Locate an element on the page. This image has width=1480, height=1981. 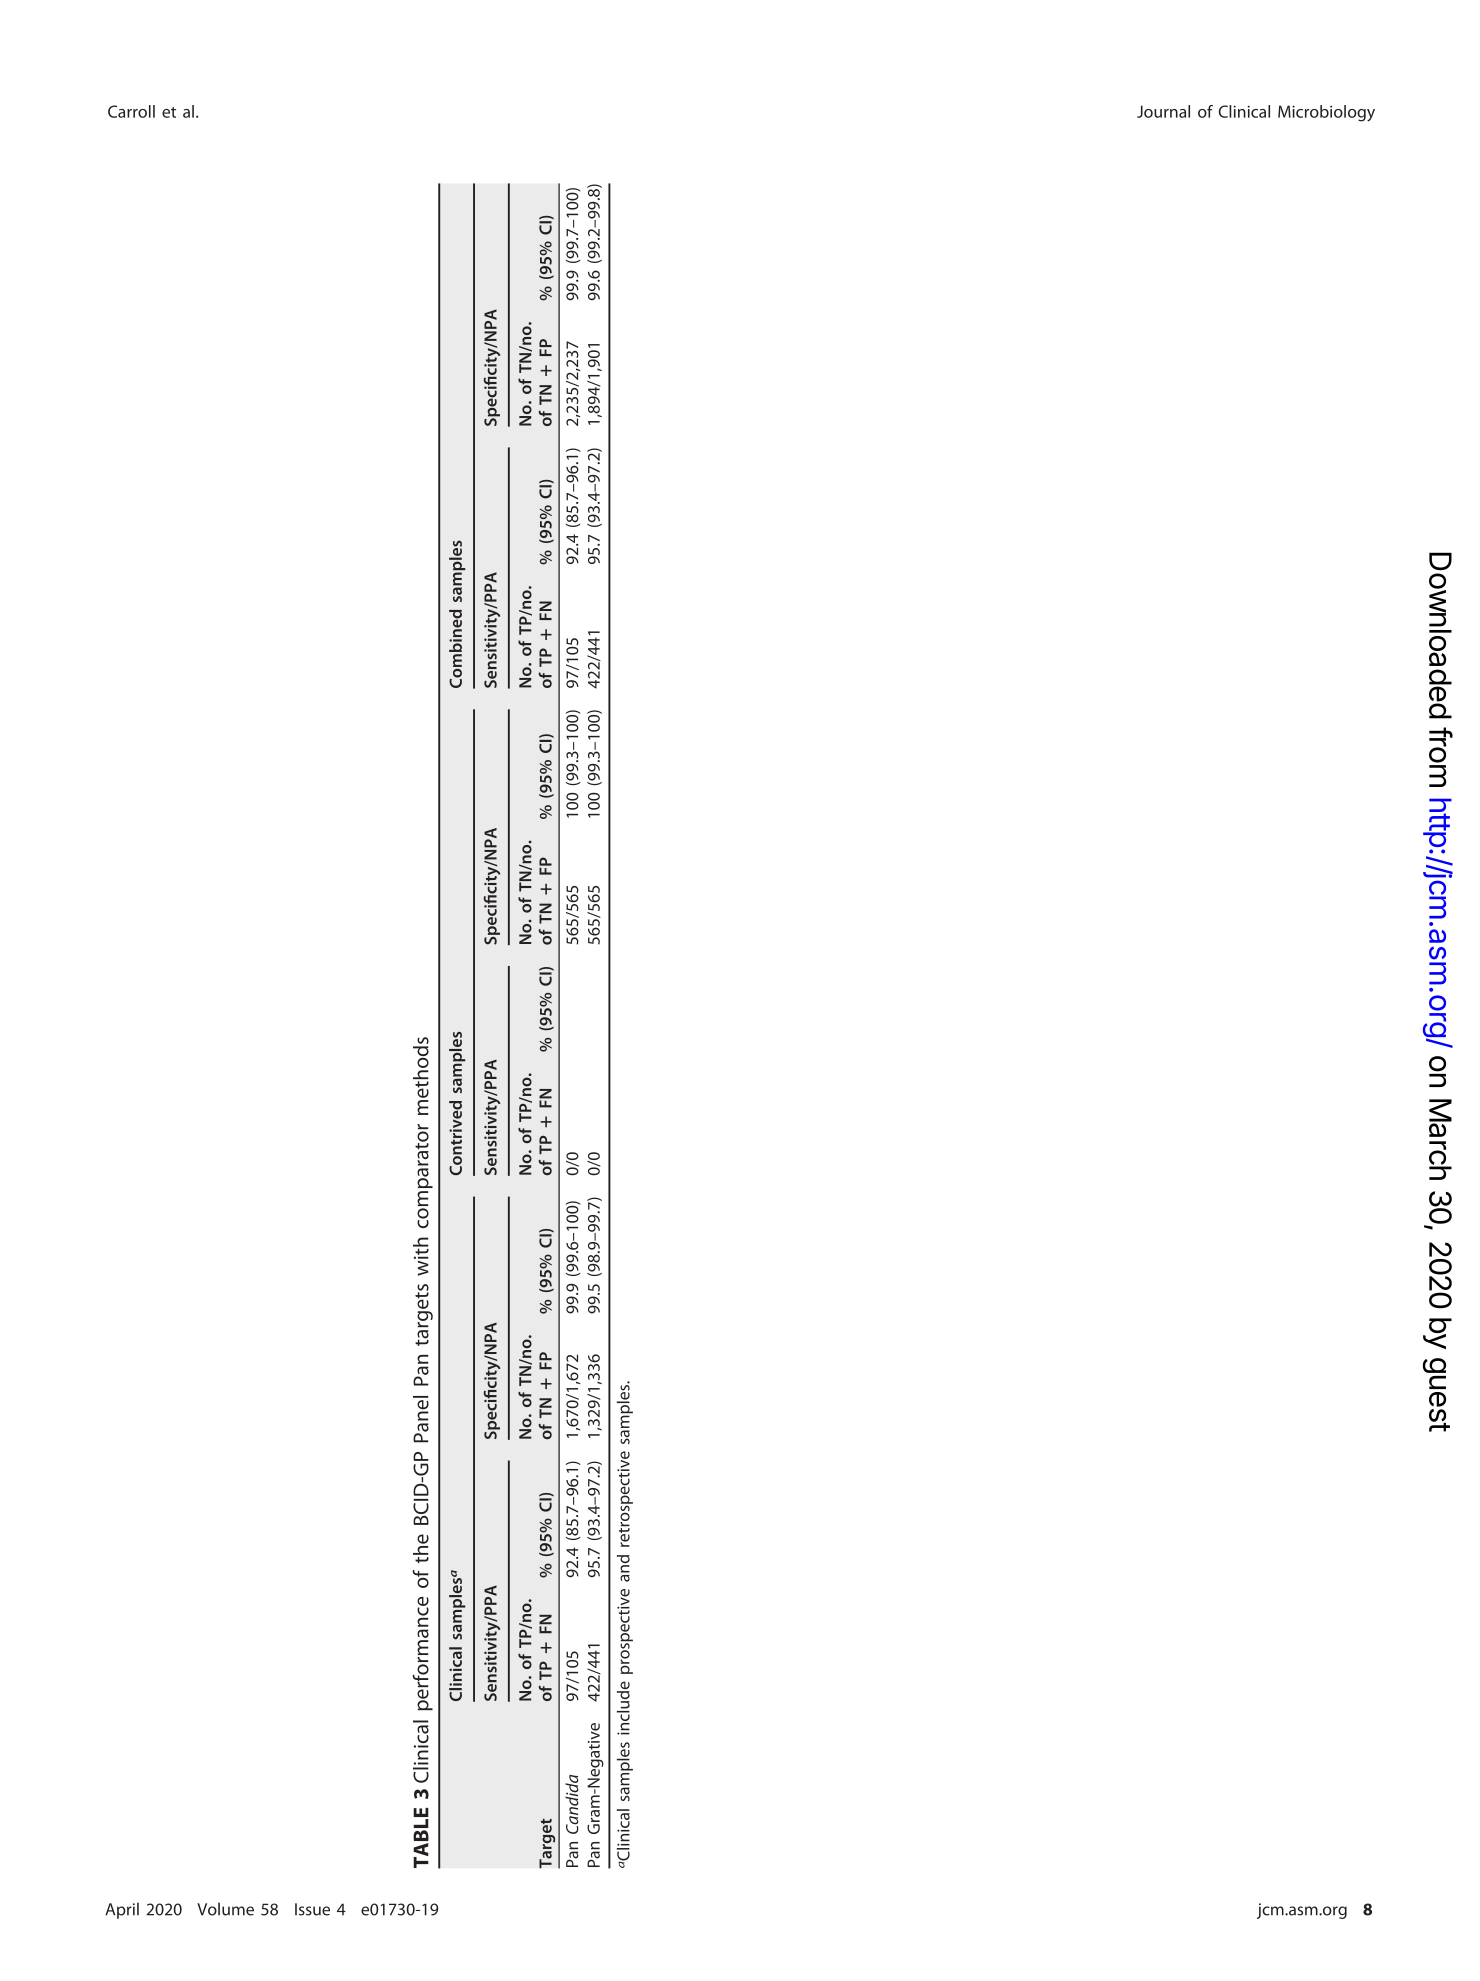
Journal is located at coordinates (1163, 111).
